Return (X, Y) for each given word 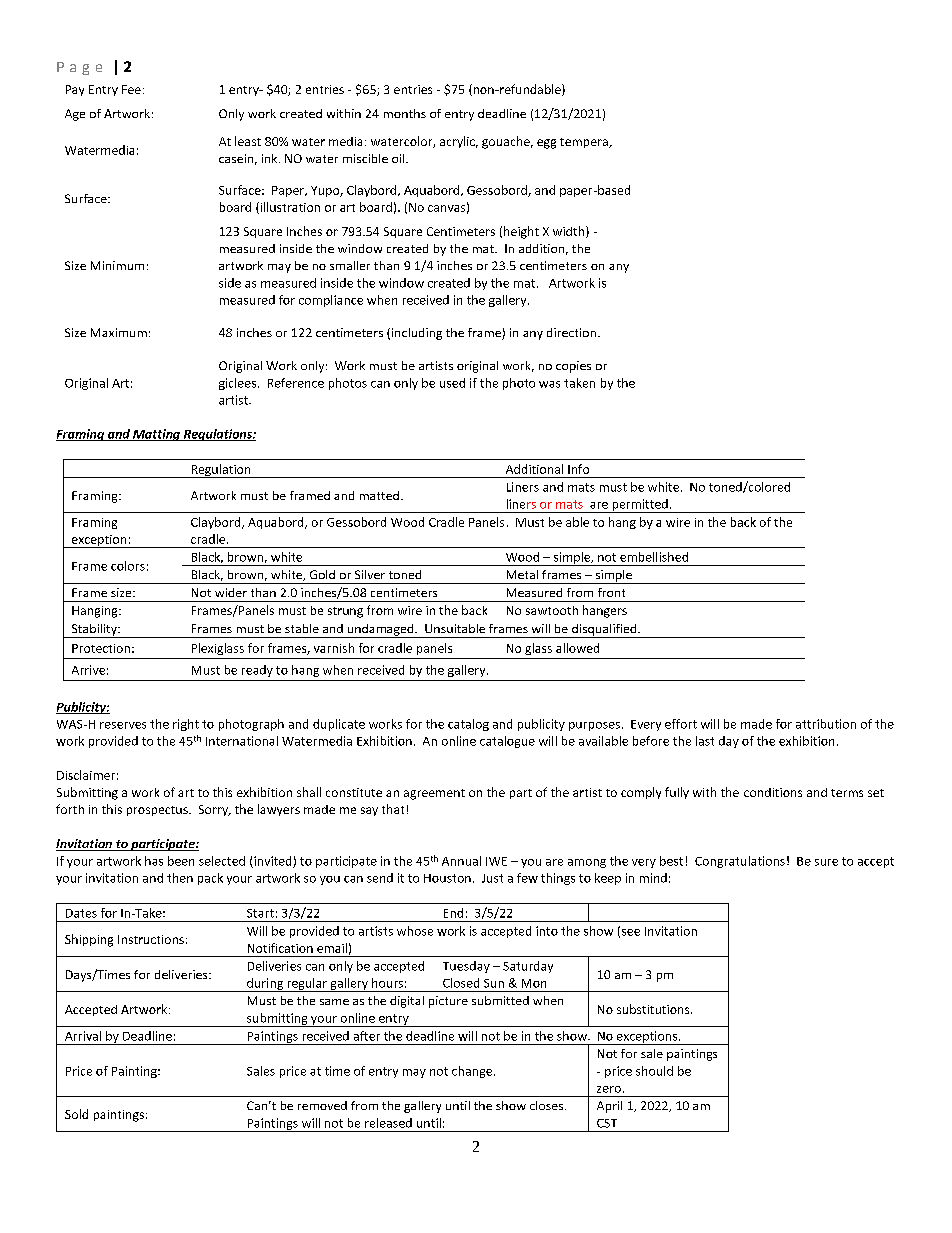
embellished (654, 557)
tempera (585, 143)
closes (548, 1105)
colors (128, 566)
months (405, 113)
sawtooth (552, 610)
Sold (76, 1114)
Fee (131, 89)
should (654, 1071)
